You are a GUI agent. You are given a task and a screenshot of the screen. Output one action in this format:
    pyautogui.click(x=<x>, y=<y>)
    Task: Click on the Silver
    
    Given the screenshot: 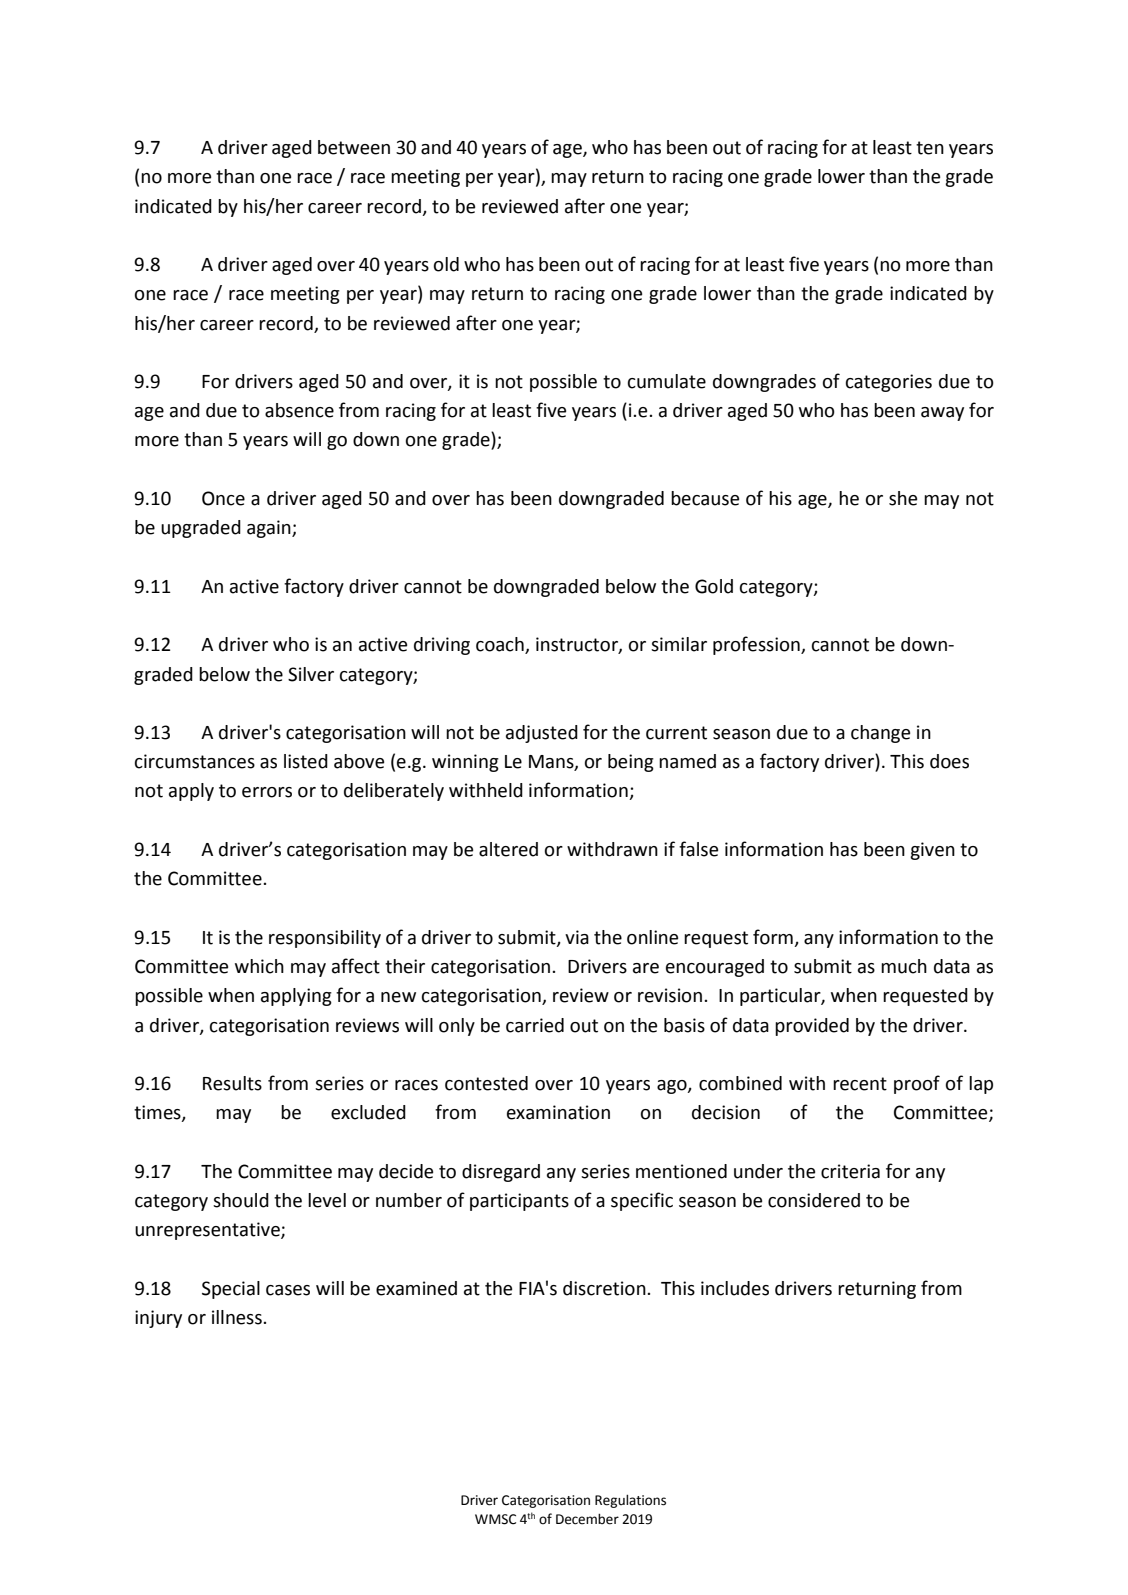 What is the action you would take?
    pyautogui.click(x=311, y=674)
